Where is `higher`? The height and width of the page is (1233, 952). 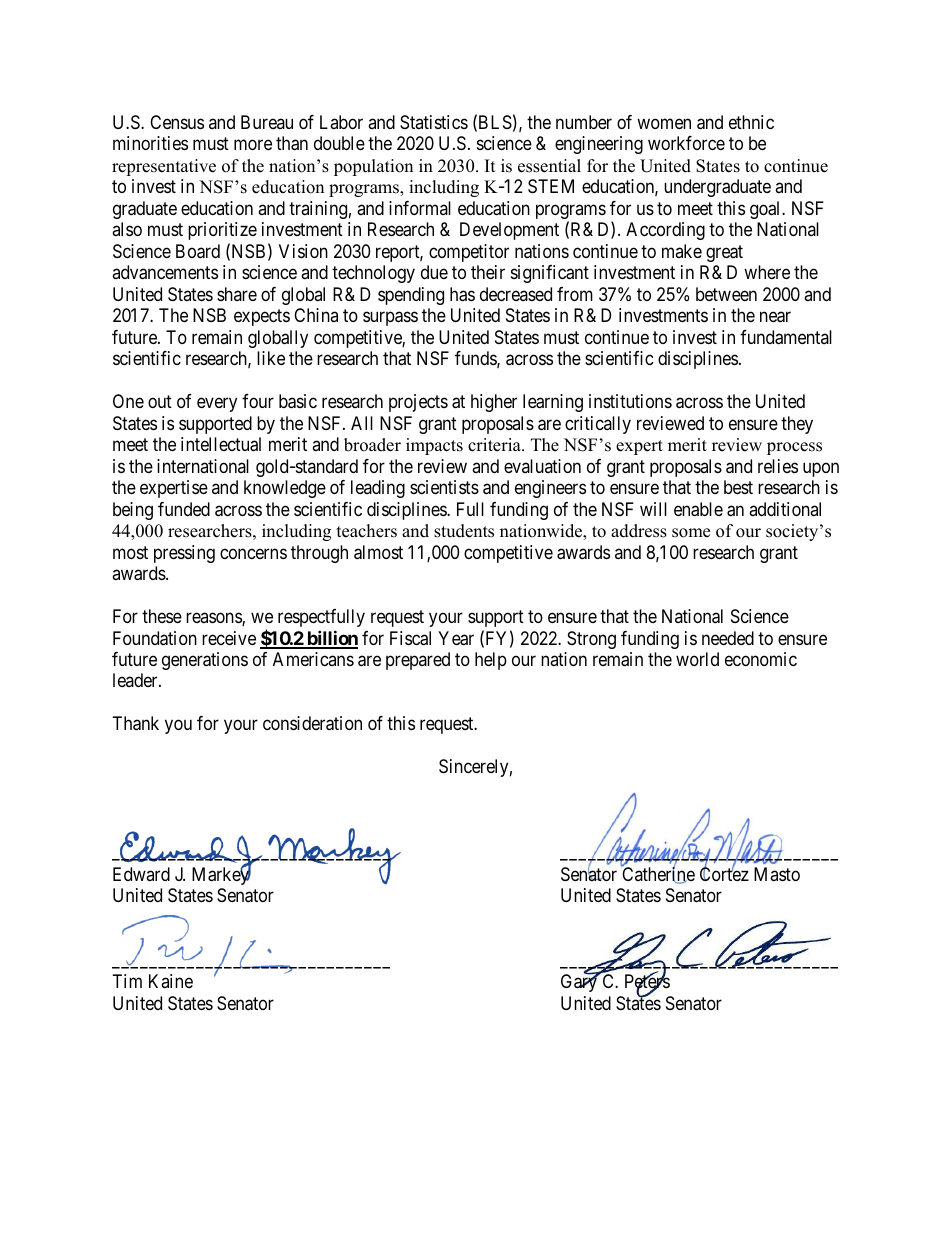 higher is located at coordinates (494, 403).
